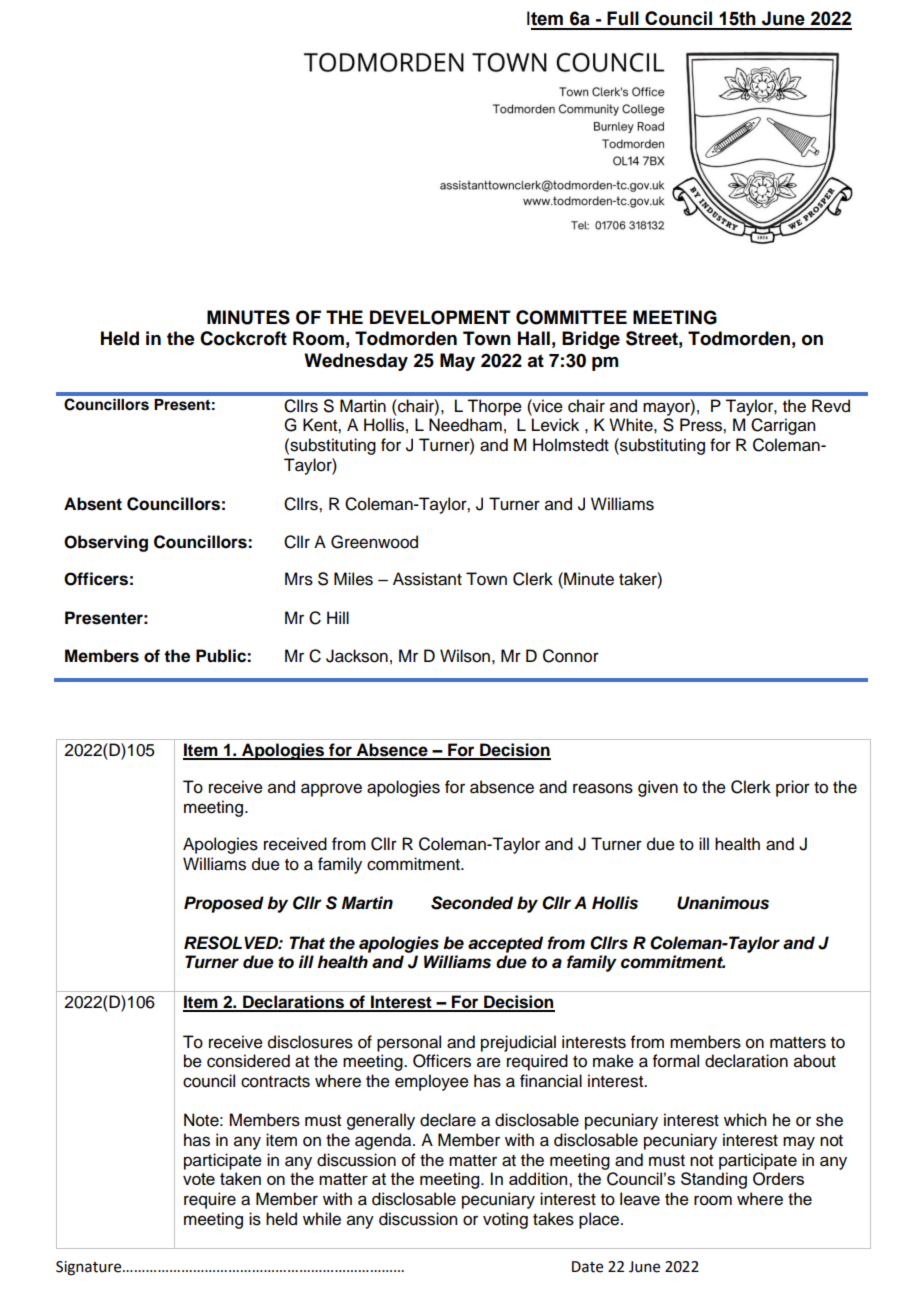 Image resolution: width=924 pixels, height=1308 pixels. Describe the element at coordinates (603, 788) in the screenshot. I see `reasons` at that location.
